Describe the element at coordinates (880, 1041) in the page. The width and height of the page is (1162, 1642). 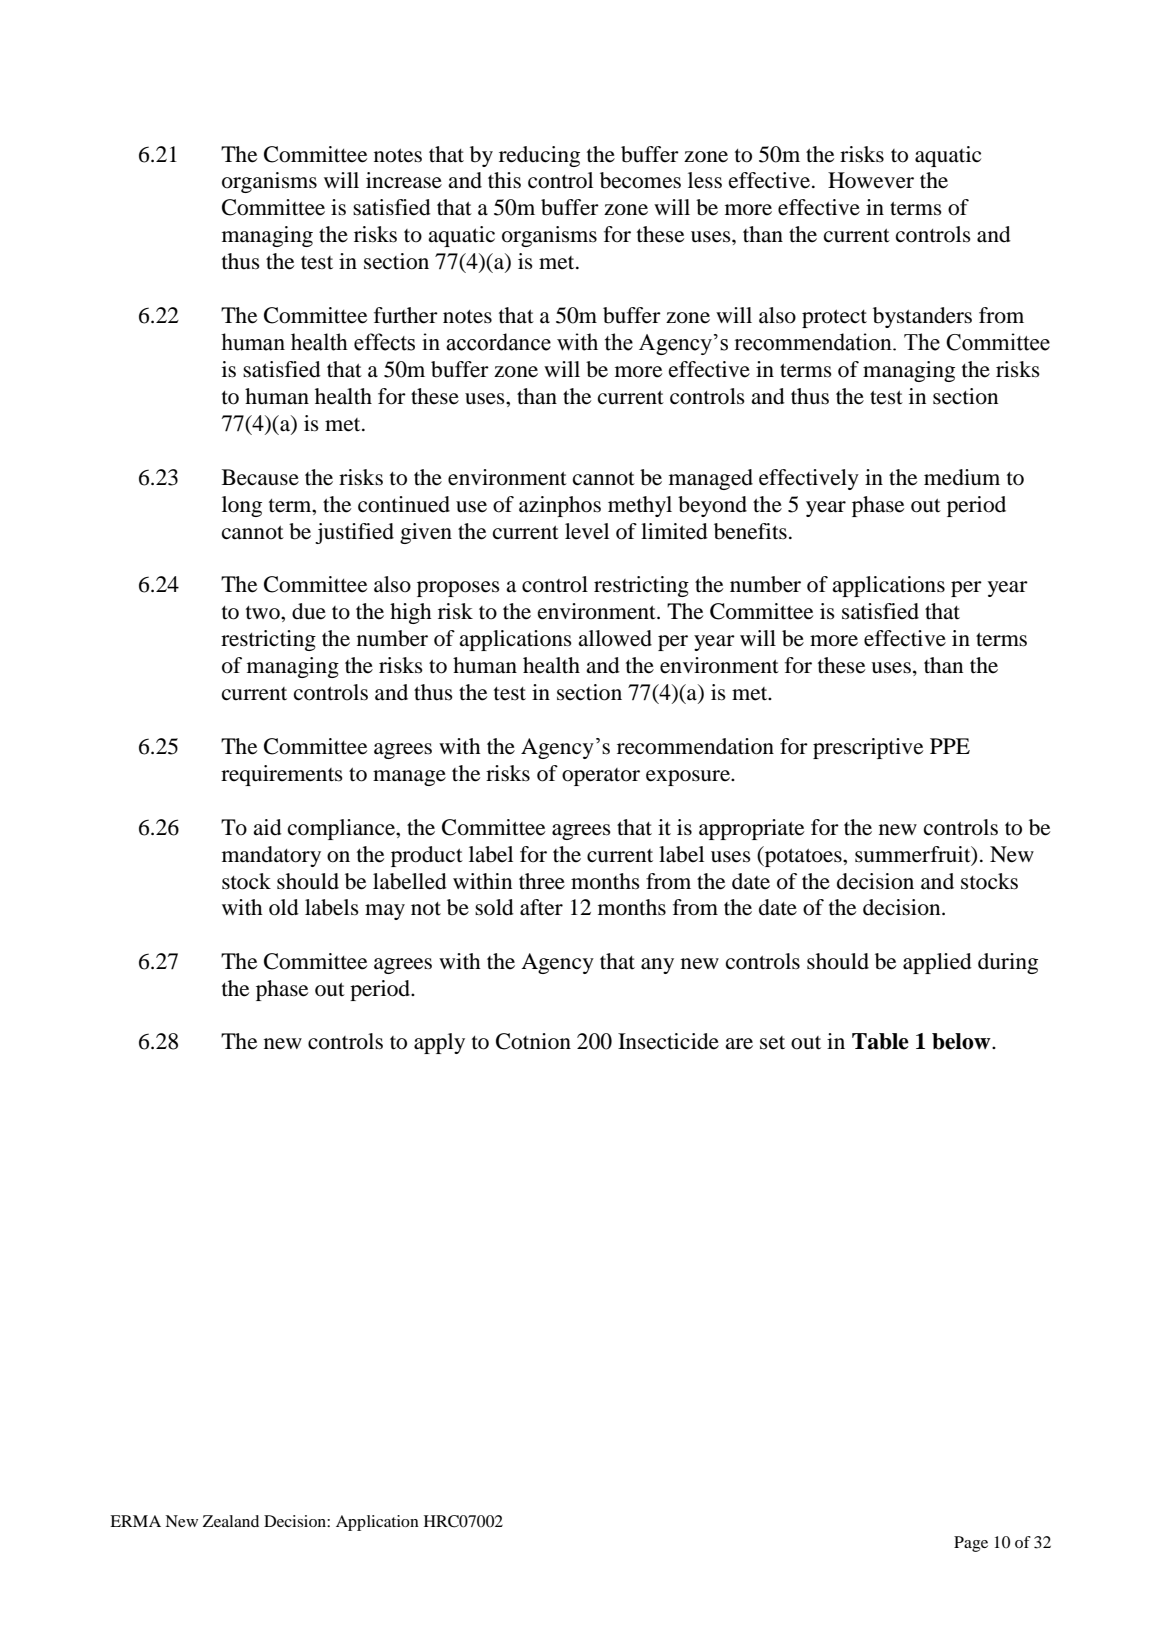
I see `Table` at that location.
